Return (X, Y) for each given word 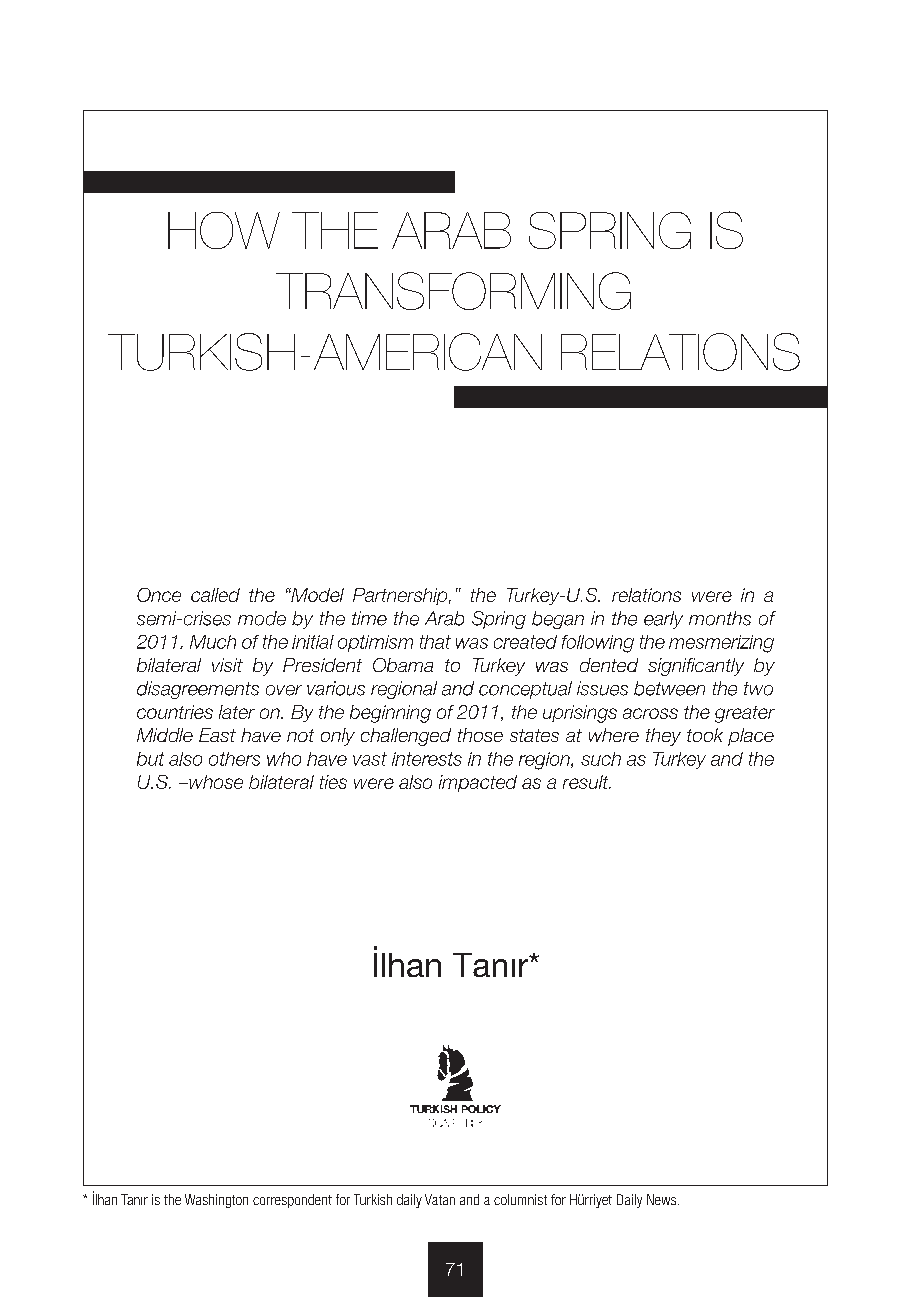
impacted (478, 783)
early (663, 620)
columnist (520, 1199)
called (215, 595)
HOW (224, 230)
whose (215, 782)
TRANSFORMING (453, 291)
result (587, 782)
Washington (216, 1201)
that (435, 642)
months (720, 618)
